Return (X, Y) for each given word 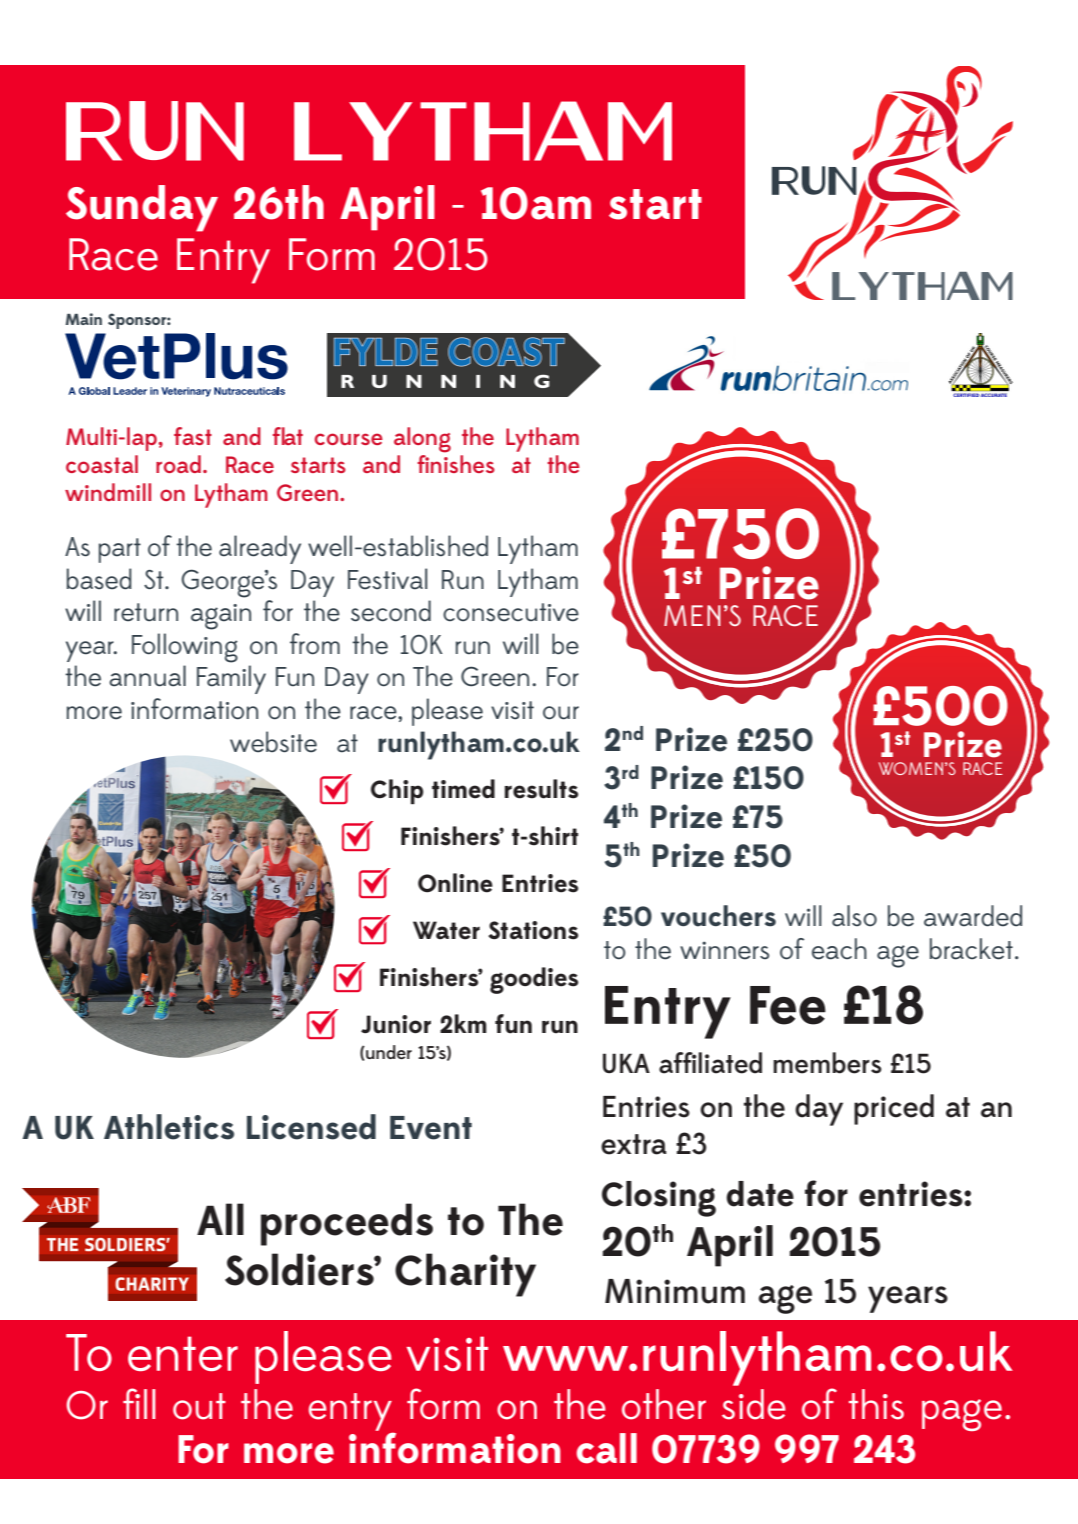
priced (894, 1109)
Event (431, 1128)
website (273, 742)
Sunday (142, 208)
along (422, 440)
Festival (387, 579)
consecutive (511, 612)
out (199, 1406)
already (260, 549)
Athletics (169, 1127)
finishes (456, 464)
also (854, 916)
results (541, 789)
